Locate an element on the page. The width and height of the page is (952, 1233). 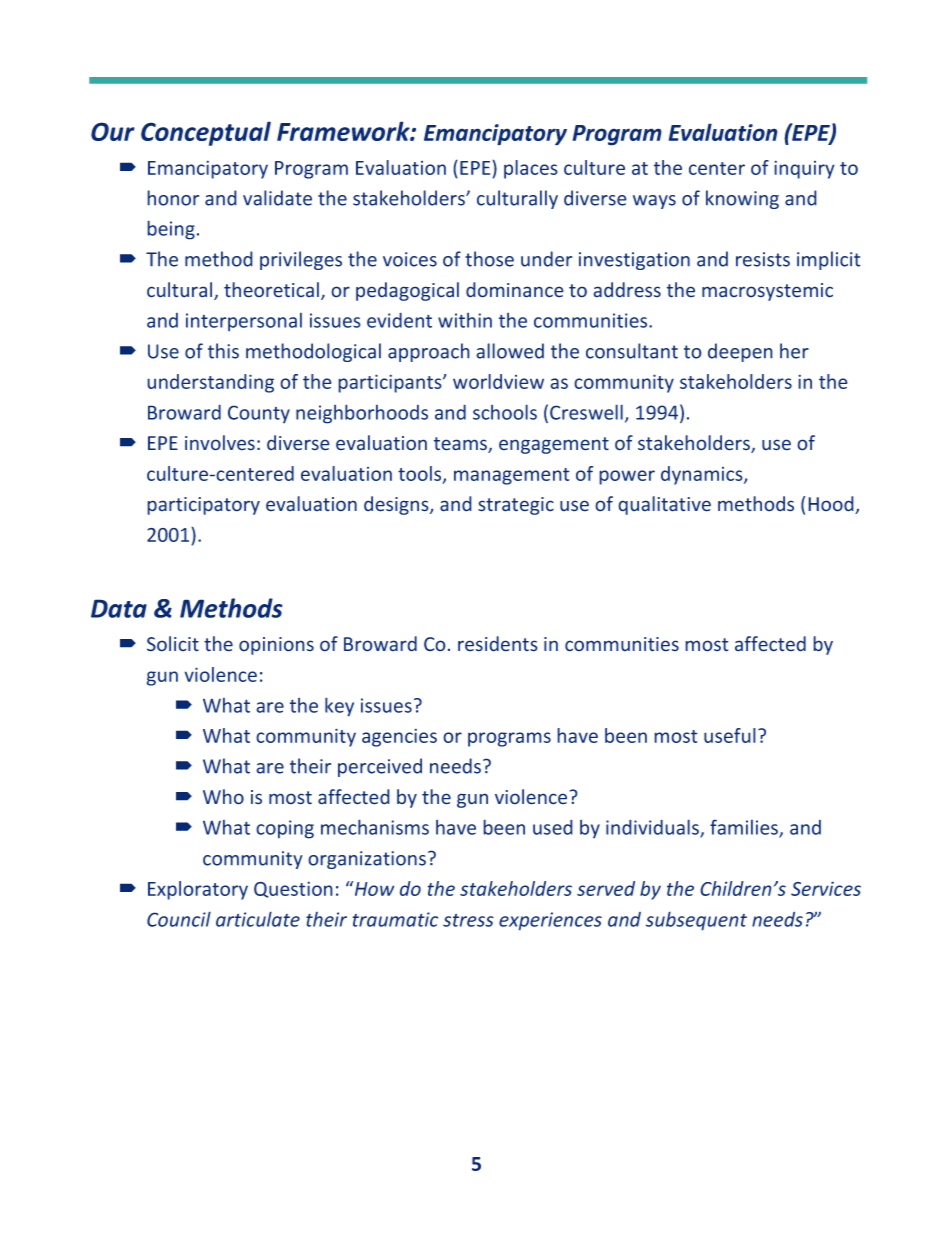
stress is located at coordinates (468, 920).
